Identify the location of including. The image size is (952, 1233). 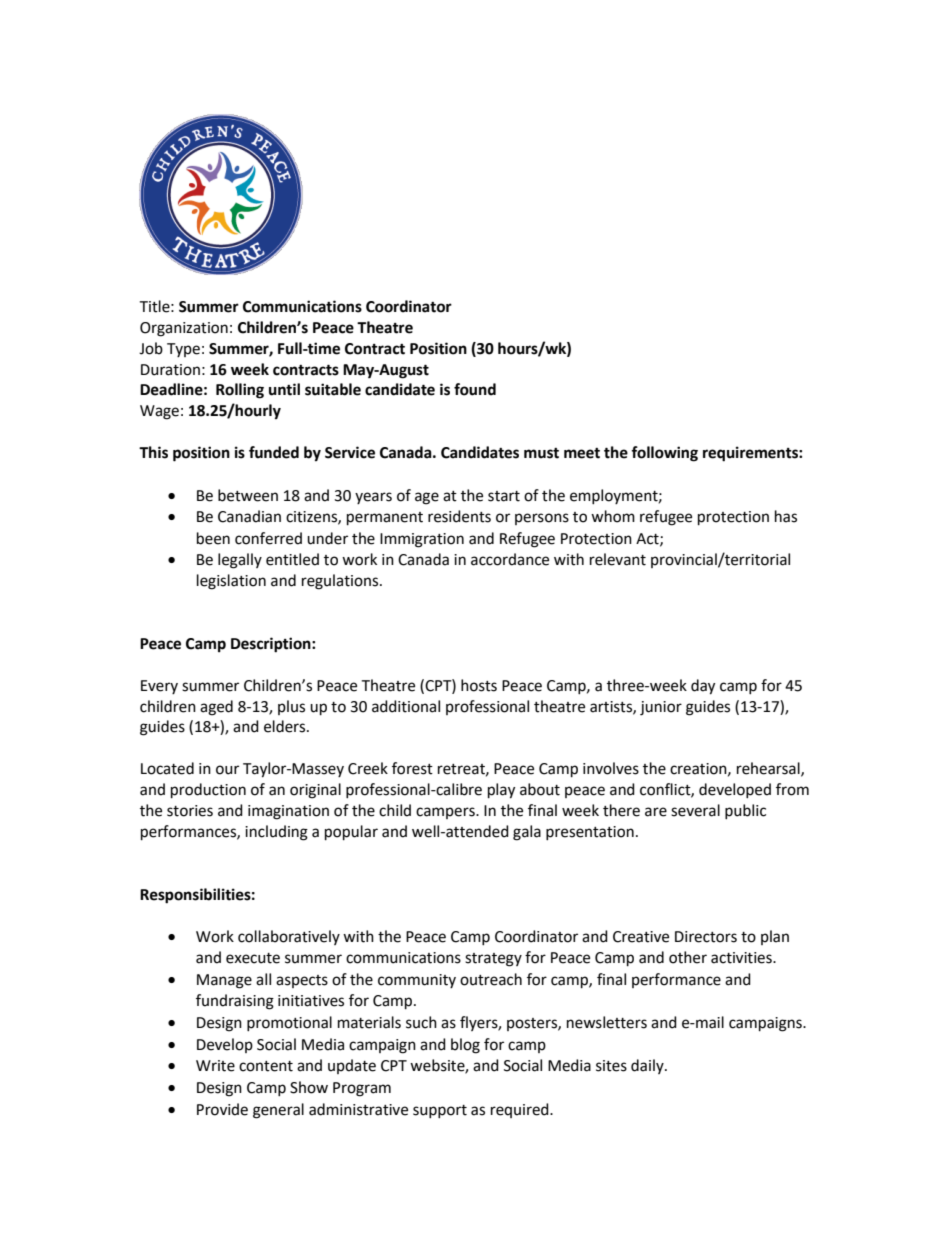
(276, 833).
